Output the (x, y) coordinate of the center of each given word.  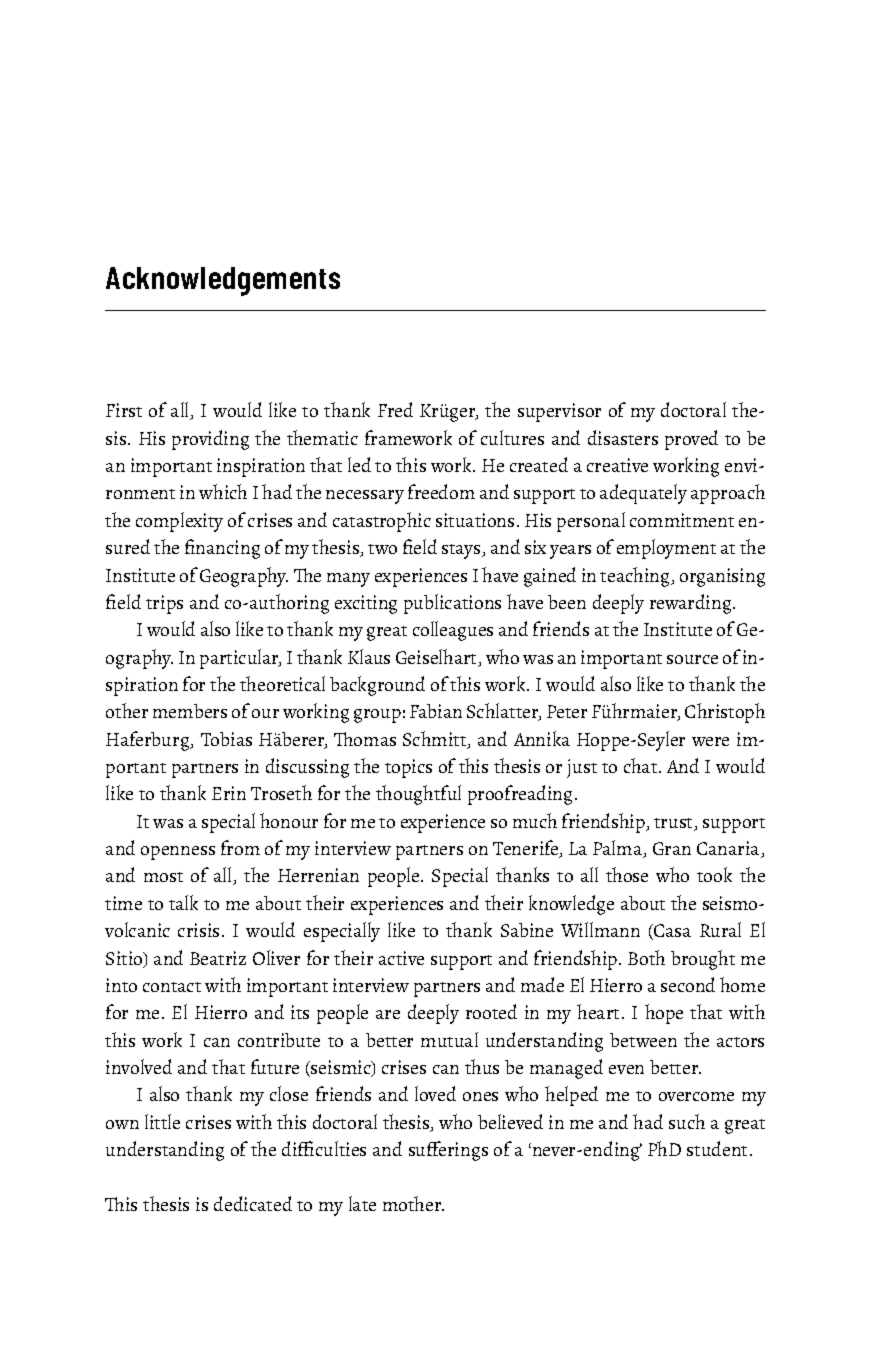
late (362, 1203)
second (688, 984)
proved (691, 440)
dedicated (253, 1203)
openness (178, 853)
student (717, 1148)
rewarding (692, 604)
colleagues (453, 631)
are (388, 1014)
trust (675, 824)
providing (210, 440)
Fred (395, 409)
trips (164, 604)
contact (172, 987)
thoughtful (418, 795)
